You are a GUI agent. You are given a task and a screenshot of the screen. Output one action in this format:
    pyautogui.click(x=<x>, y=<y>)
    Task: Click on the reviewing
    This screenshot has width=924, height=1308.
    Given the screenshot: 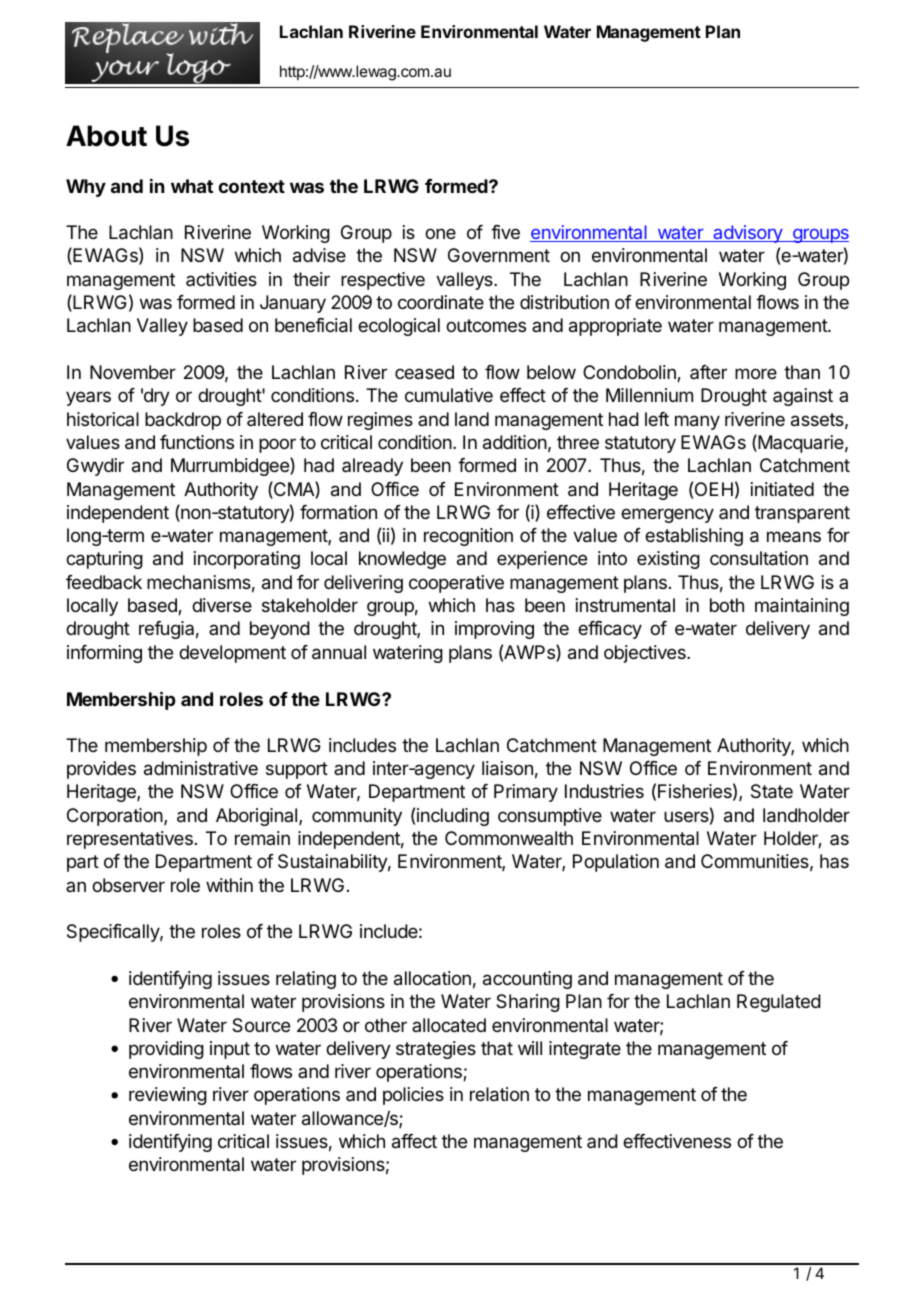 What is the action you would take?
    pyautogui.click(x=168, y=1096)
